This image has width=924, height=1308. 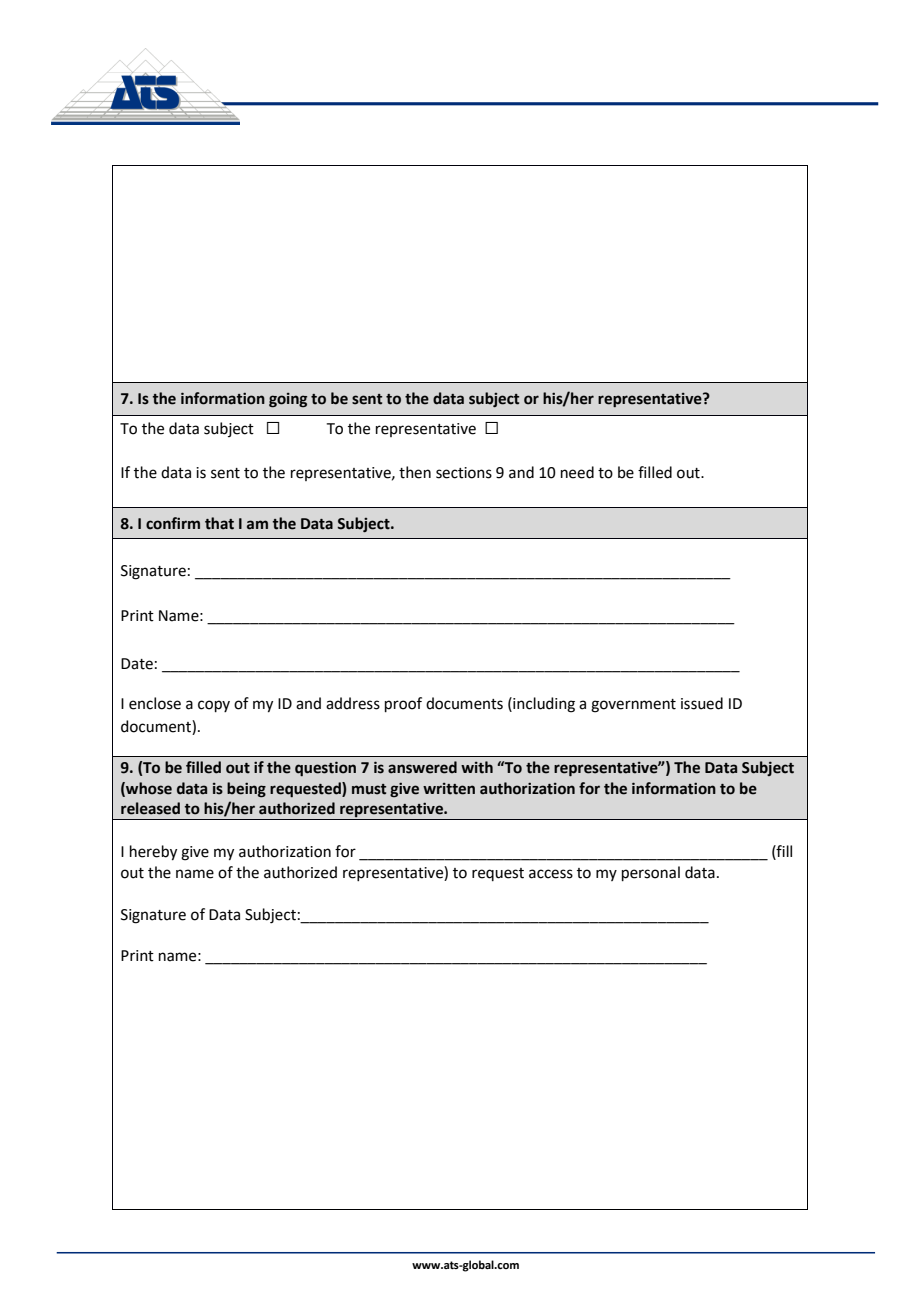 I want to click on then, so click(x=415, y=472).
